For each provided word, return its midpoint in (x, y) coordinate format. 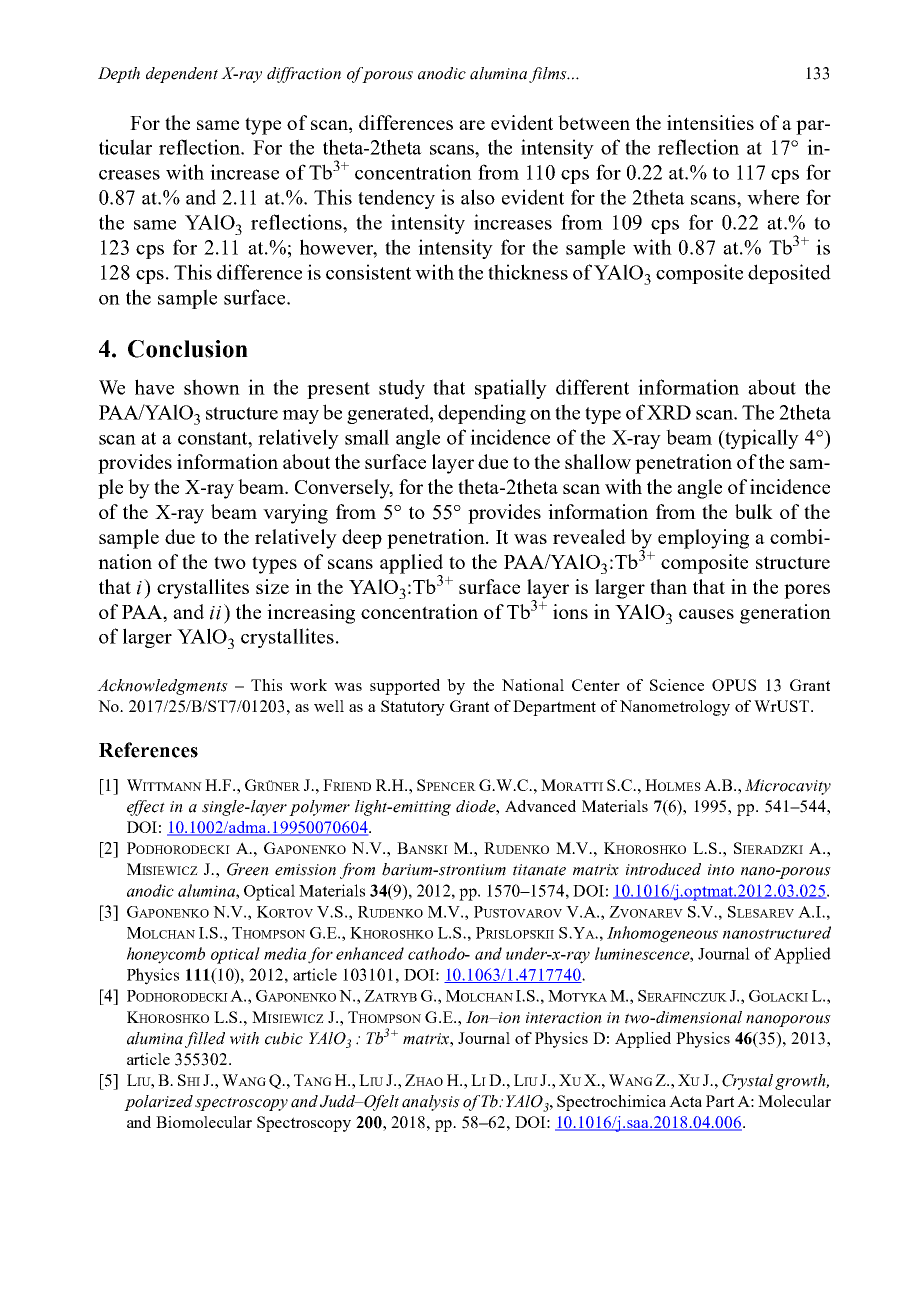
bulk (754, 511)
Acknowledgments (162, 687)
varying (295, 514)
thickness (528, 272)
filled (205, 1040)
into (721, 870)
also (478, 197)
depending (482, 414)
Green (248, 869)
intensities (710, 122)
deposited (789, 274)
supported (405, 687)
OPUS (734, 685)
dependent (182, 75)
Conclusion (188, 349)
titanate (539, 870)
